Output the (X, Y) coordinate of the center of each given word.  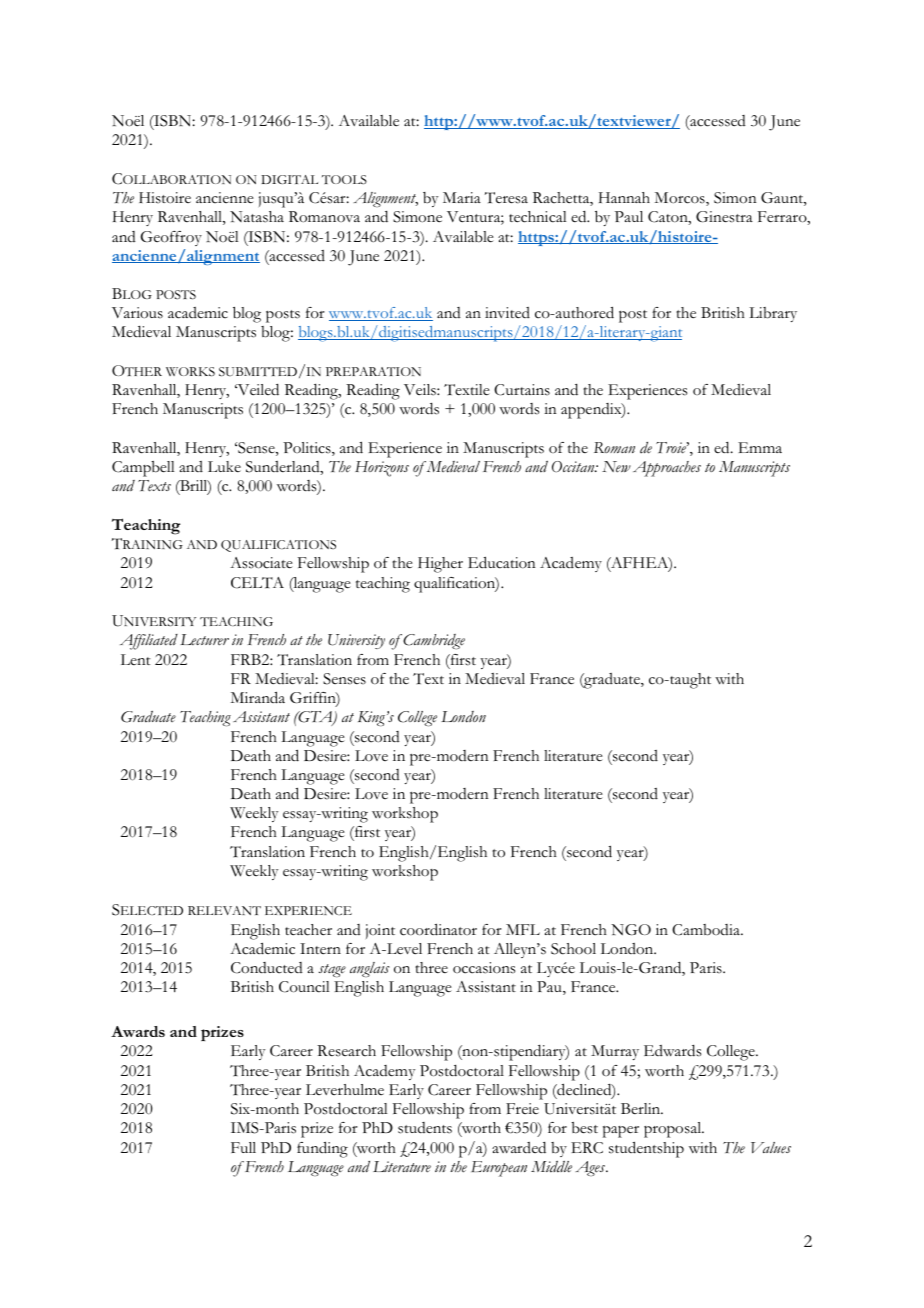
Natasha (257, 217)
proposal (674, 1130)
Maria (462, 197)
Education (502, 562)
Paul (629, 216)
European (499, 1169)
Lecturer (204, 640)
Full (243, 1147)
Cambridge (433, 641)
